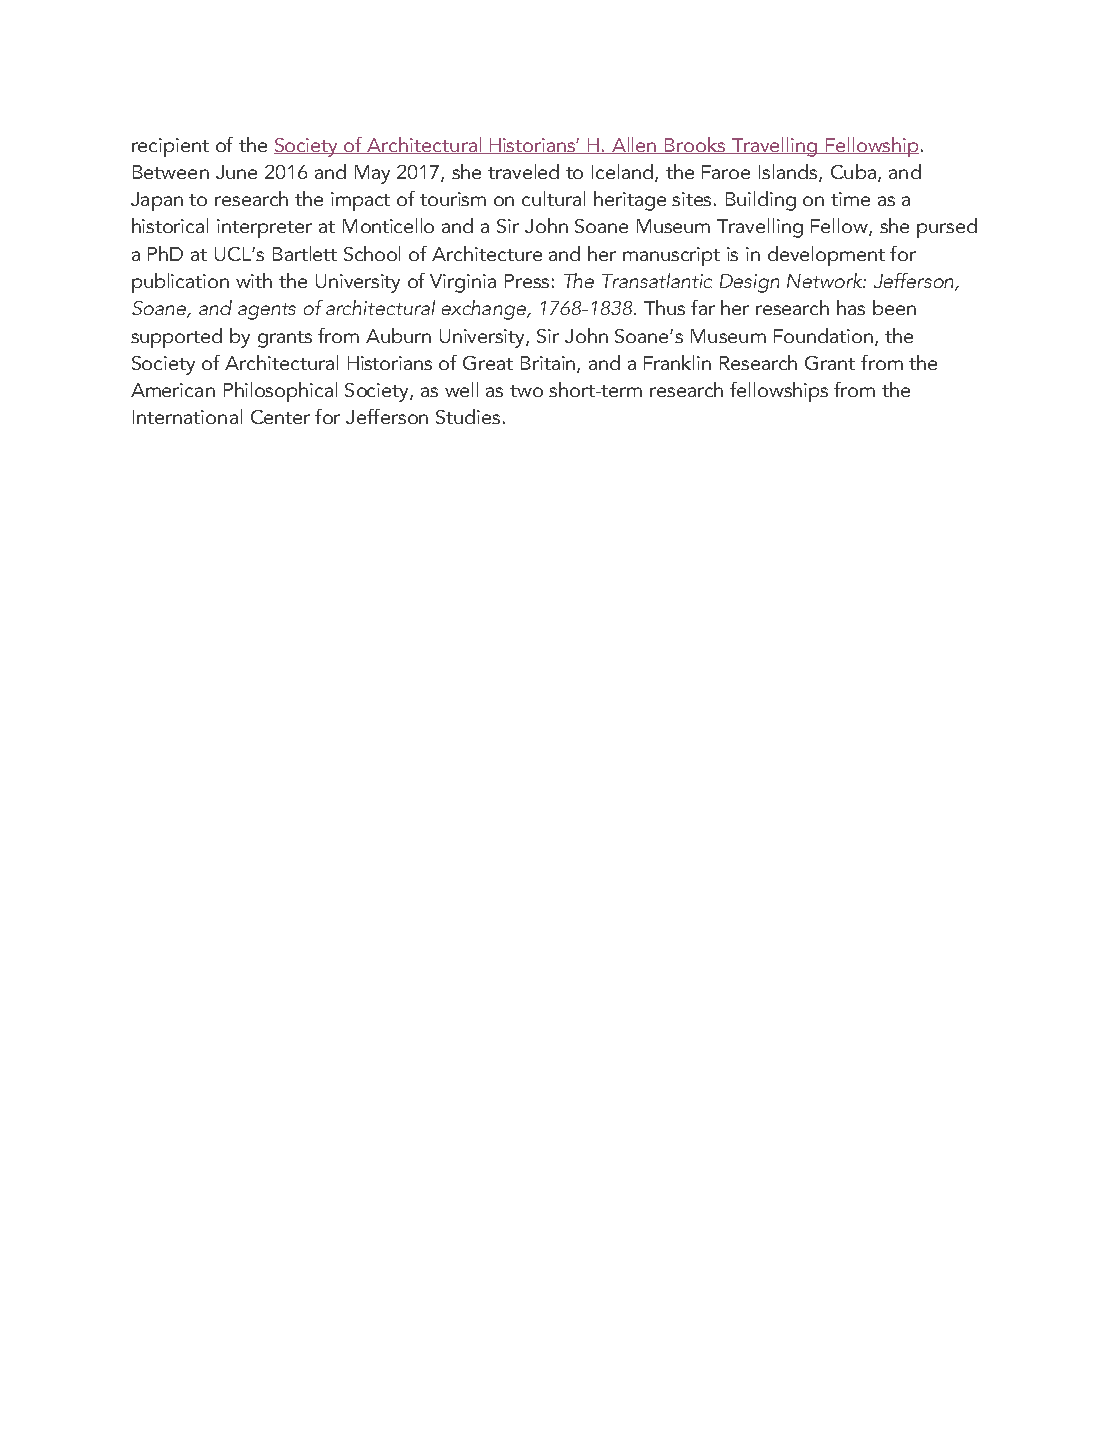 The width and height of the image is (1109, 1435). What do you see at coordinates (634, 145) in the image?
I see `Allen` at bounding box center [634, 145].
